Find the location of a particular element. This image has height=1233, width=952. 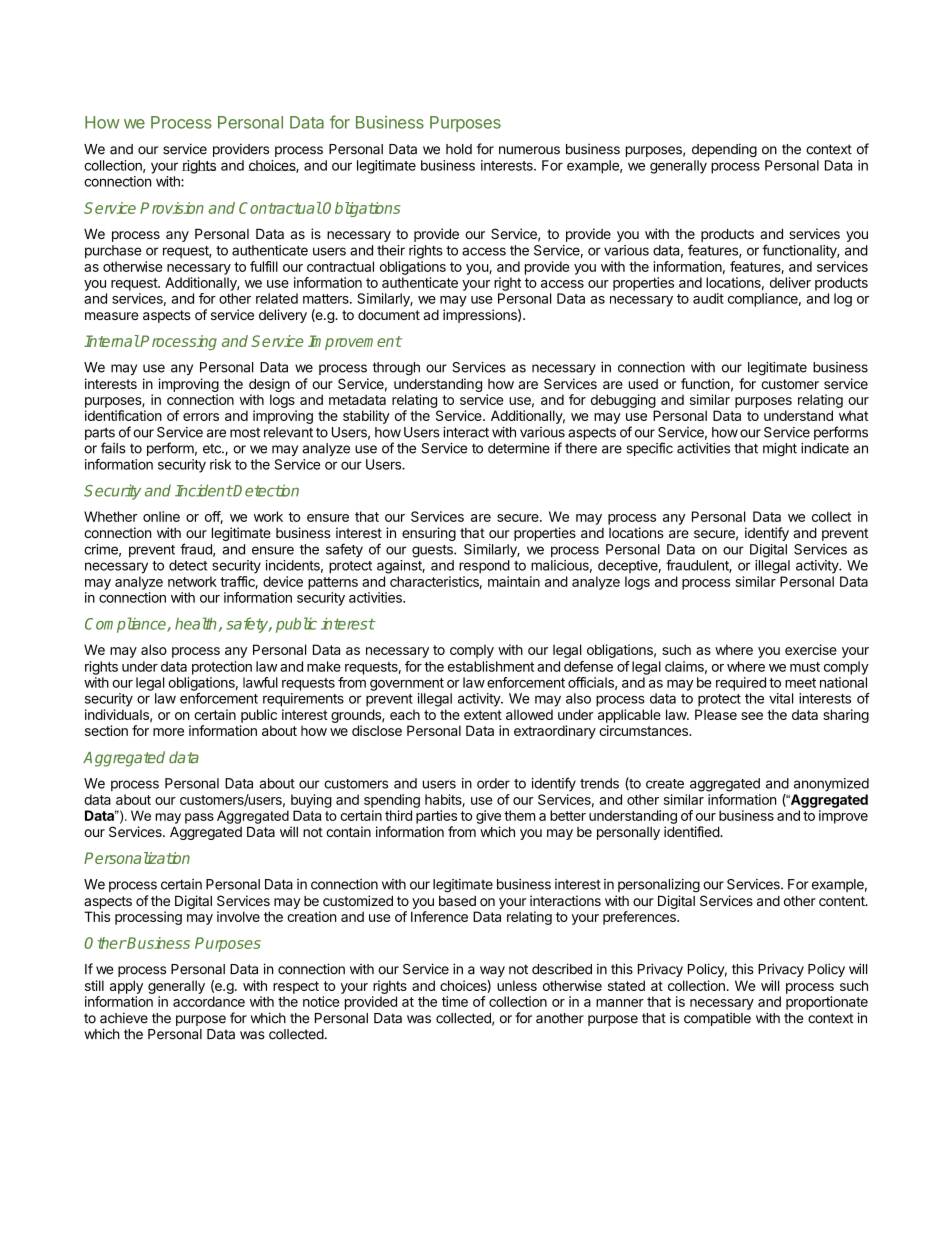

time is located at coordinates (455, 1001).
